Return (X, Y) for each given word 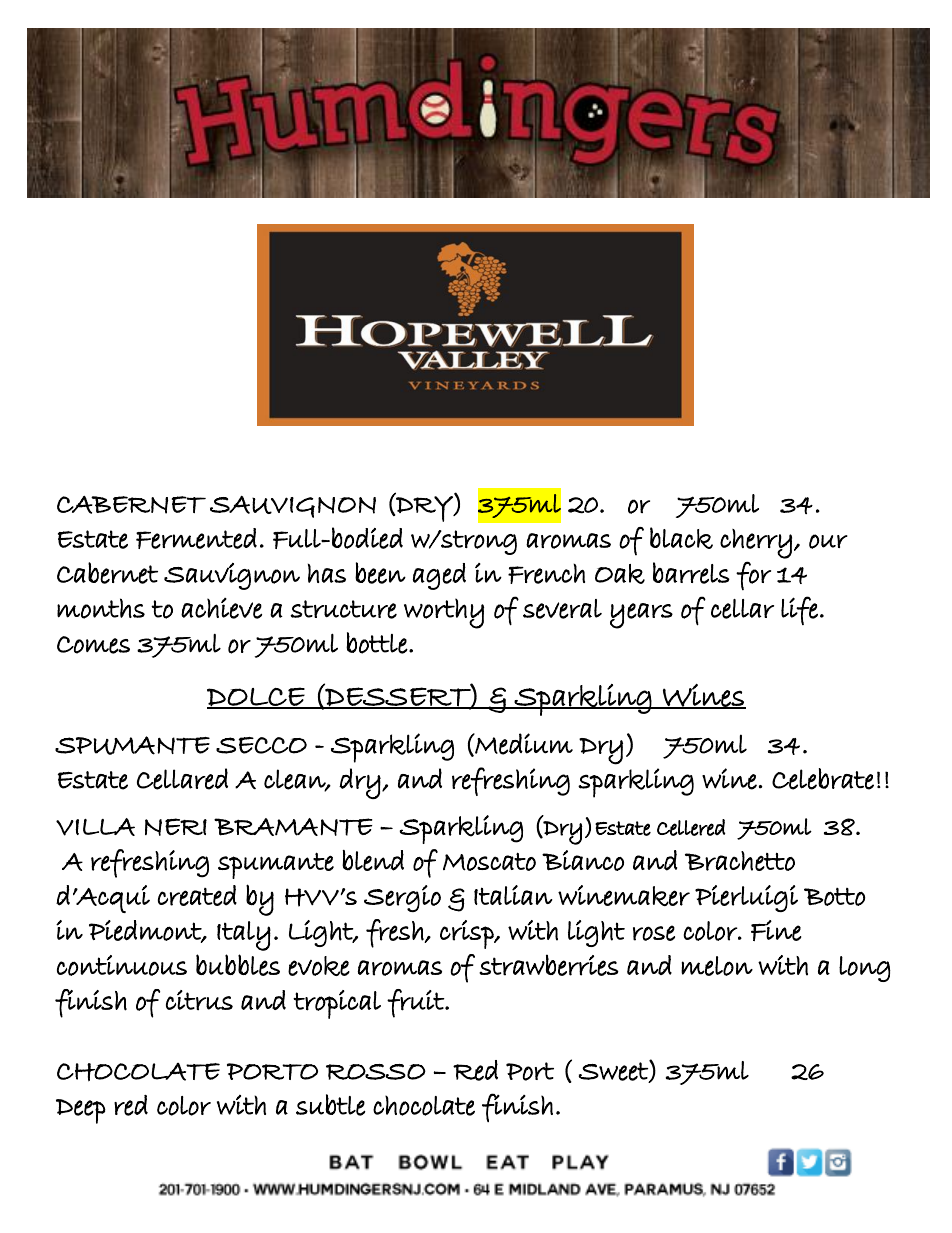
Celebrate (823, 779)
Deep (81, 1111)
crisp (468, 934)
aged (439, 576)
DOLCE (257, 697)
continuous (122, 965)
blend (373, 860)
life (799, 610)
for (753, 575)
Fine (776, 930)
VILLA (95, 827)
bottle (377, 643)
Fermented (196, 538)
